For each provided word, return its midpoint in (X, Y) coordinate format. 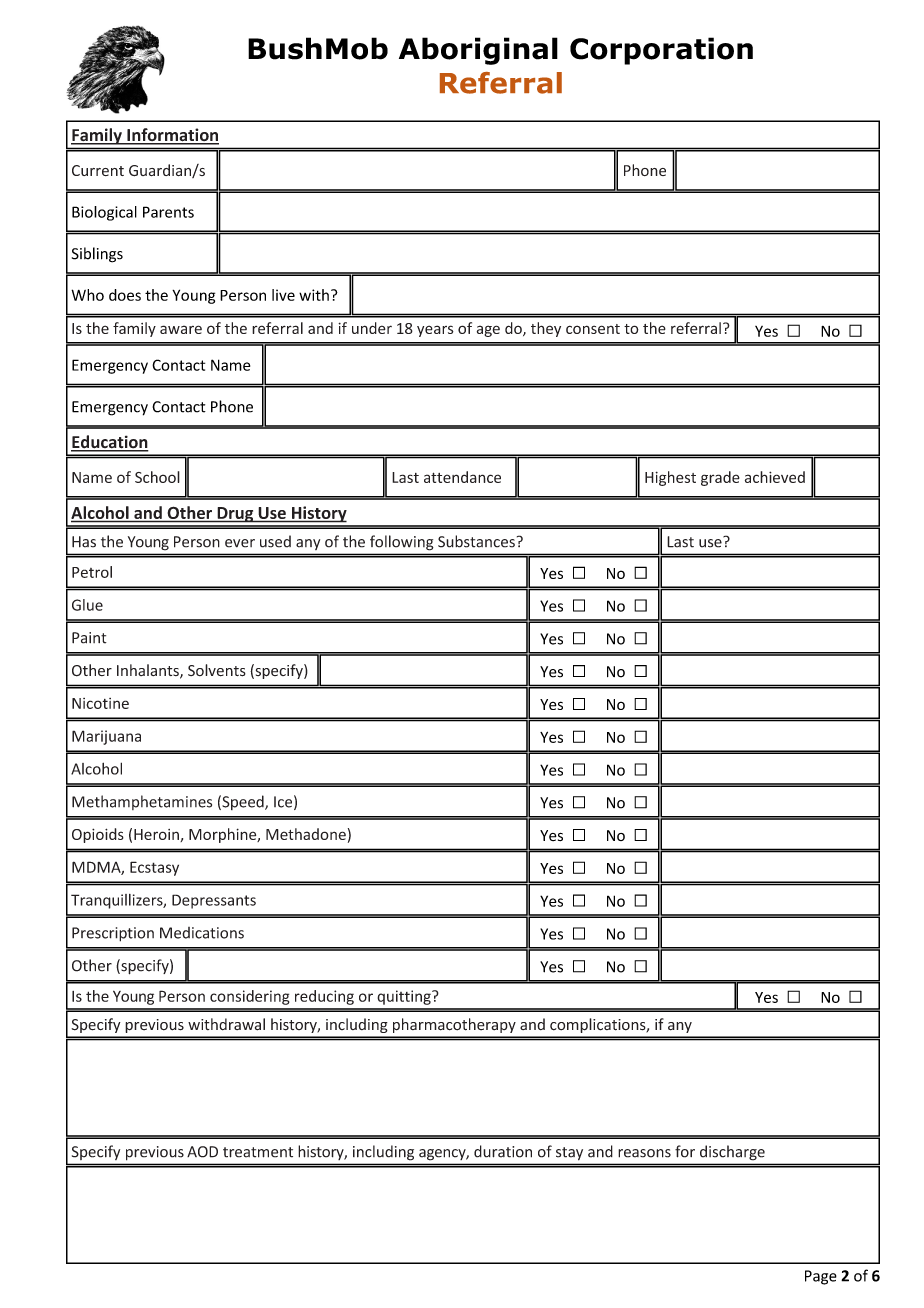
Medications (202, 933)
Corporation (661, 51)
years (435, 331)
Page (821, 1277)
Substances (476, 541)
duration (503, 1151)
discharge (732, 1152)
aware (181, 329)
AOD (202, 1152)
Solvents (217, 670)
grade (720, 478)
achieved (775, 477)
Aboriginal (478, 51)
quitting (405, 997)
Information (172, 136)
